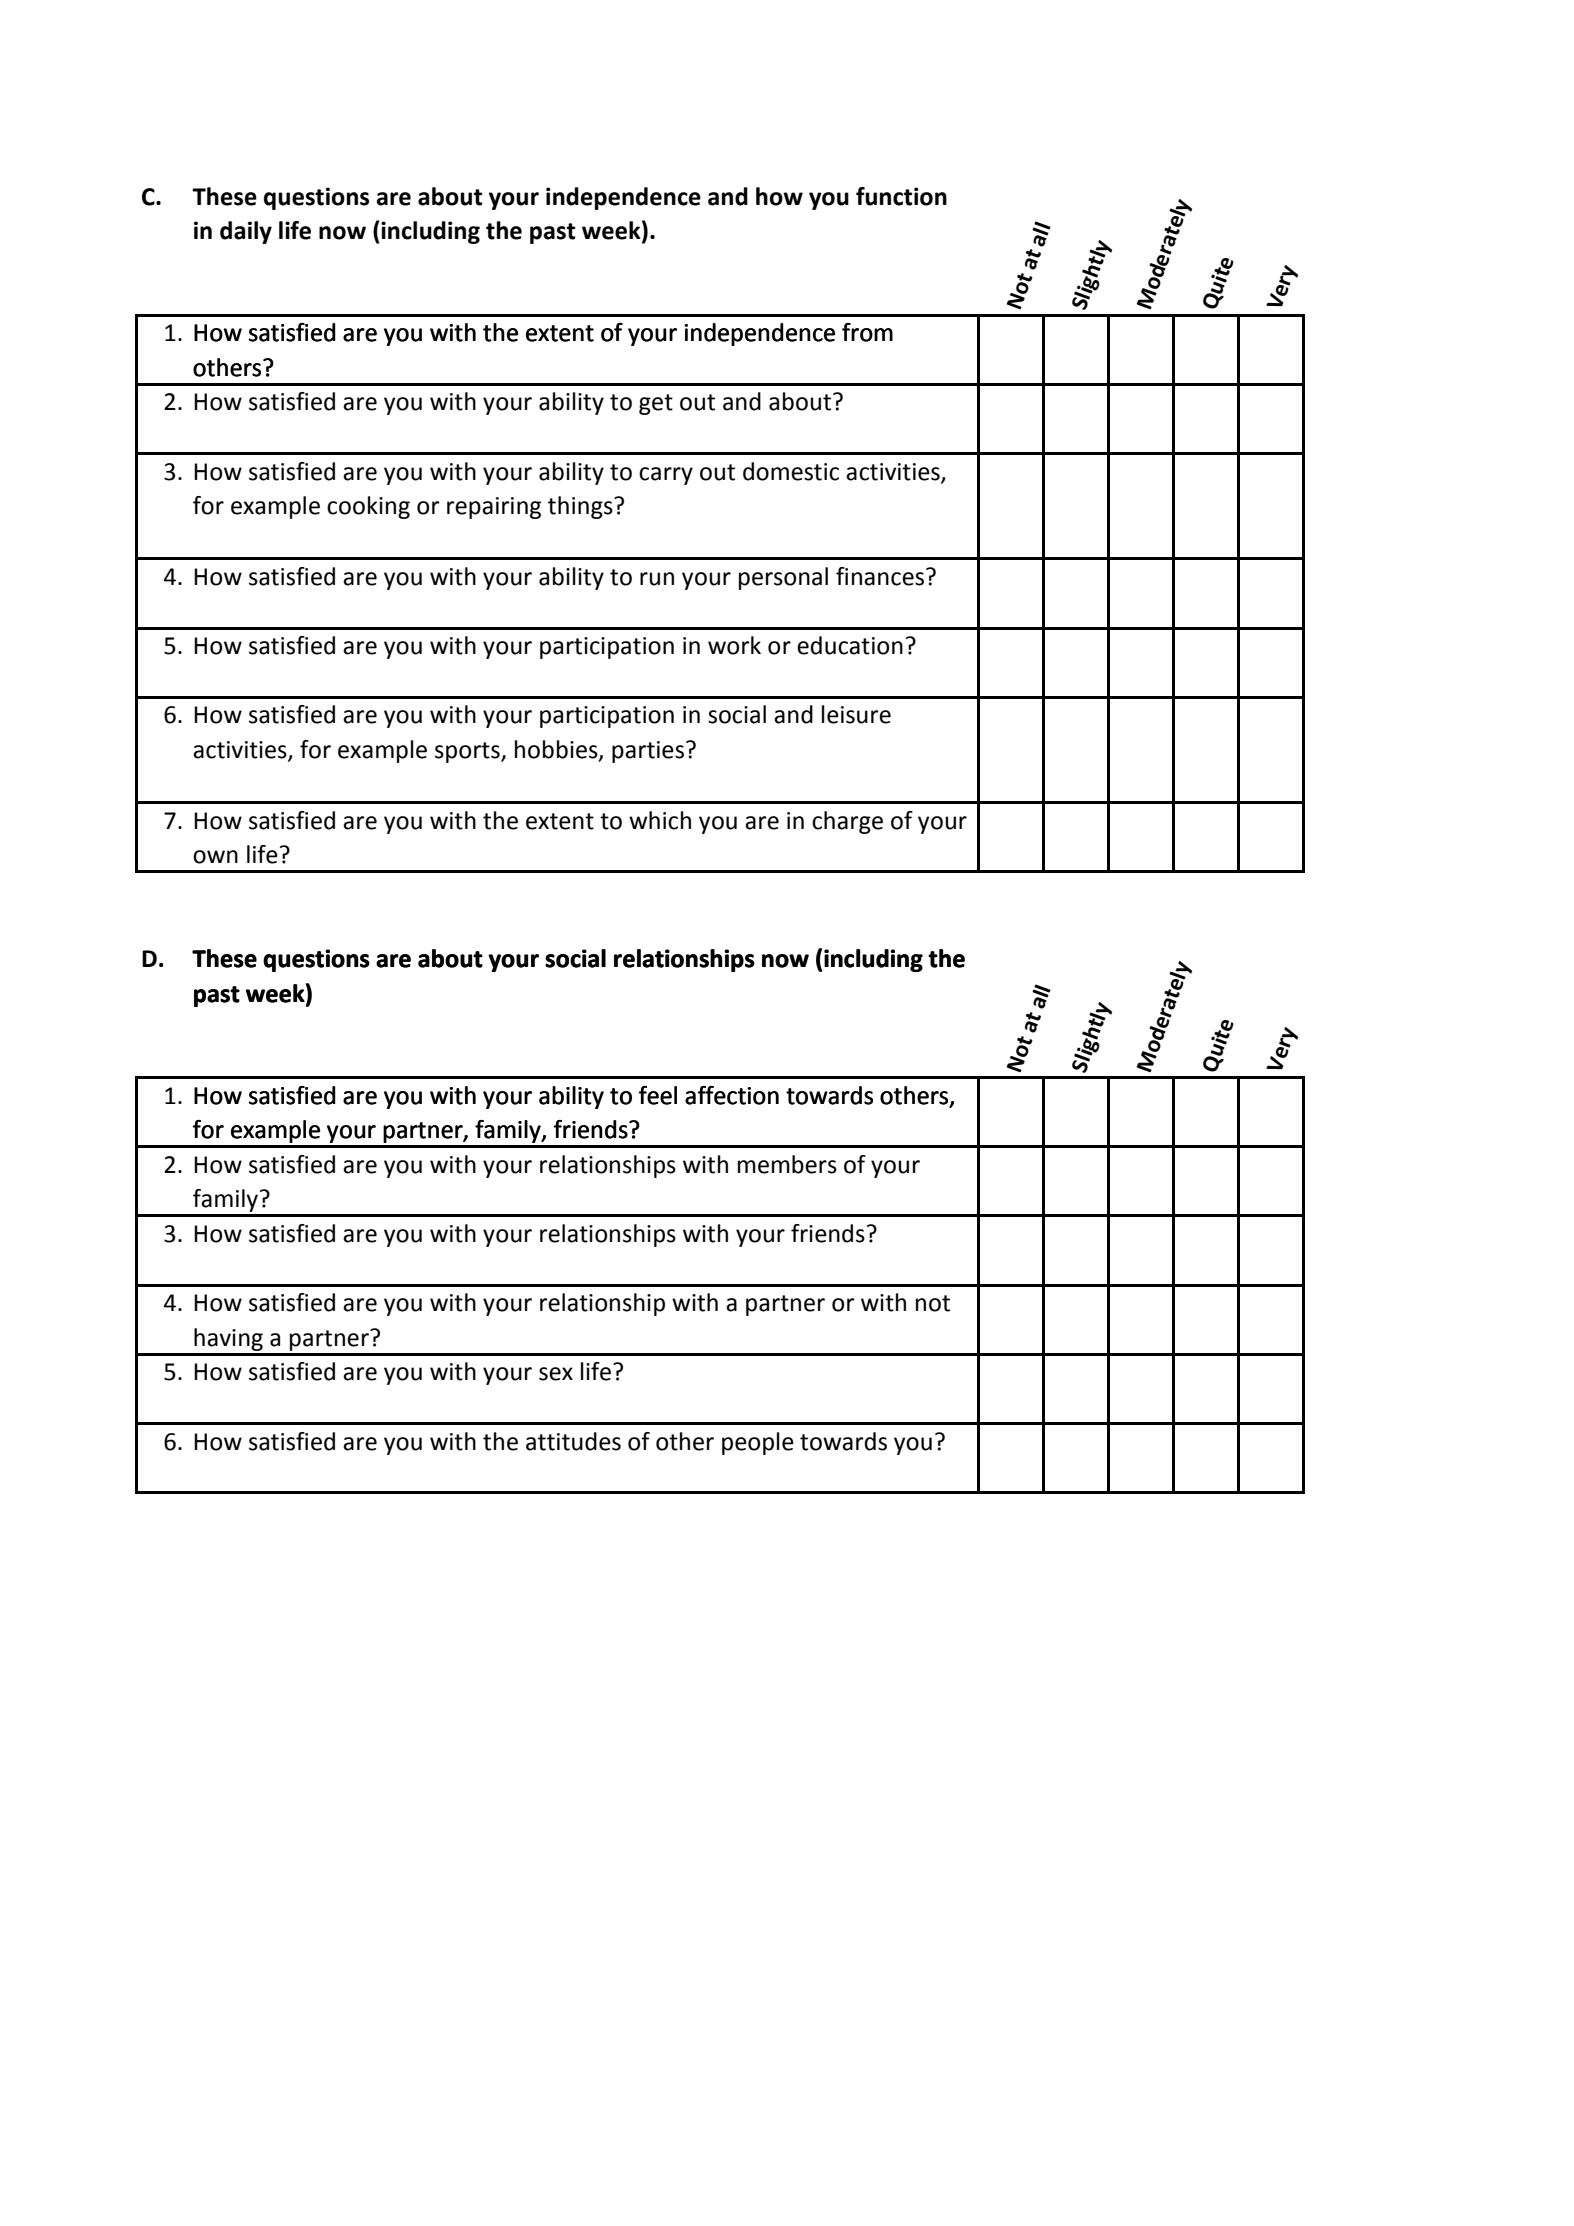 The height and width of the image is (2226, 1574). Describe the element at coordinates (246, 232) in the image. I see `daily` at that location.
